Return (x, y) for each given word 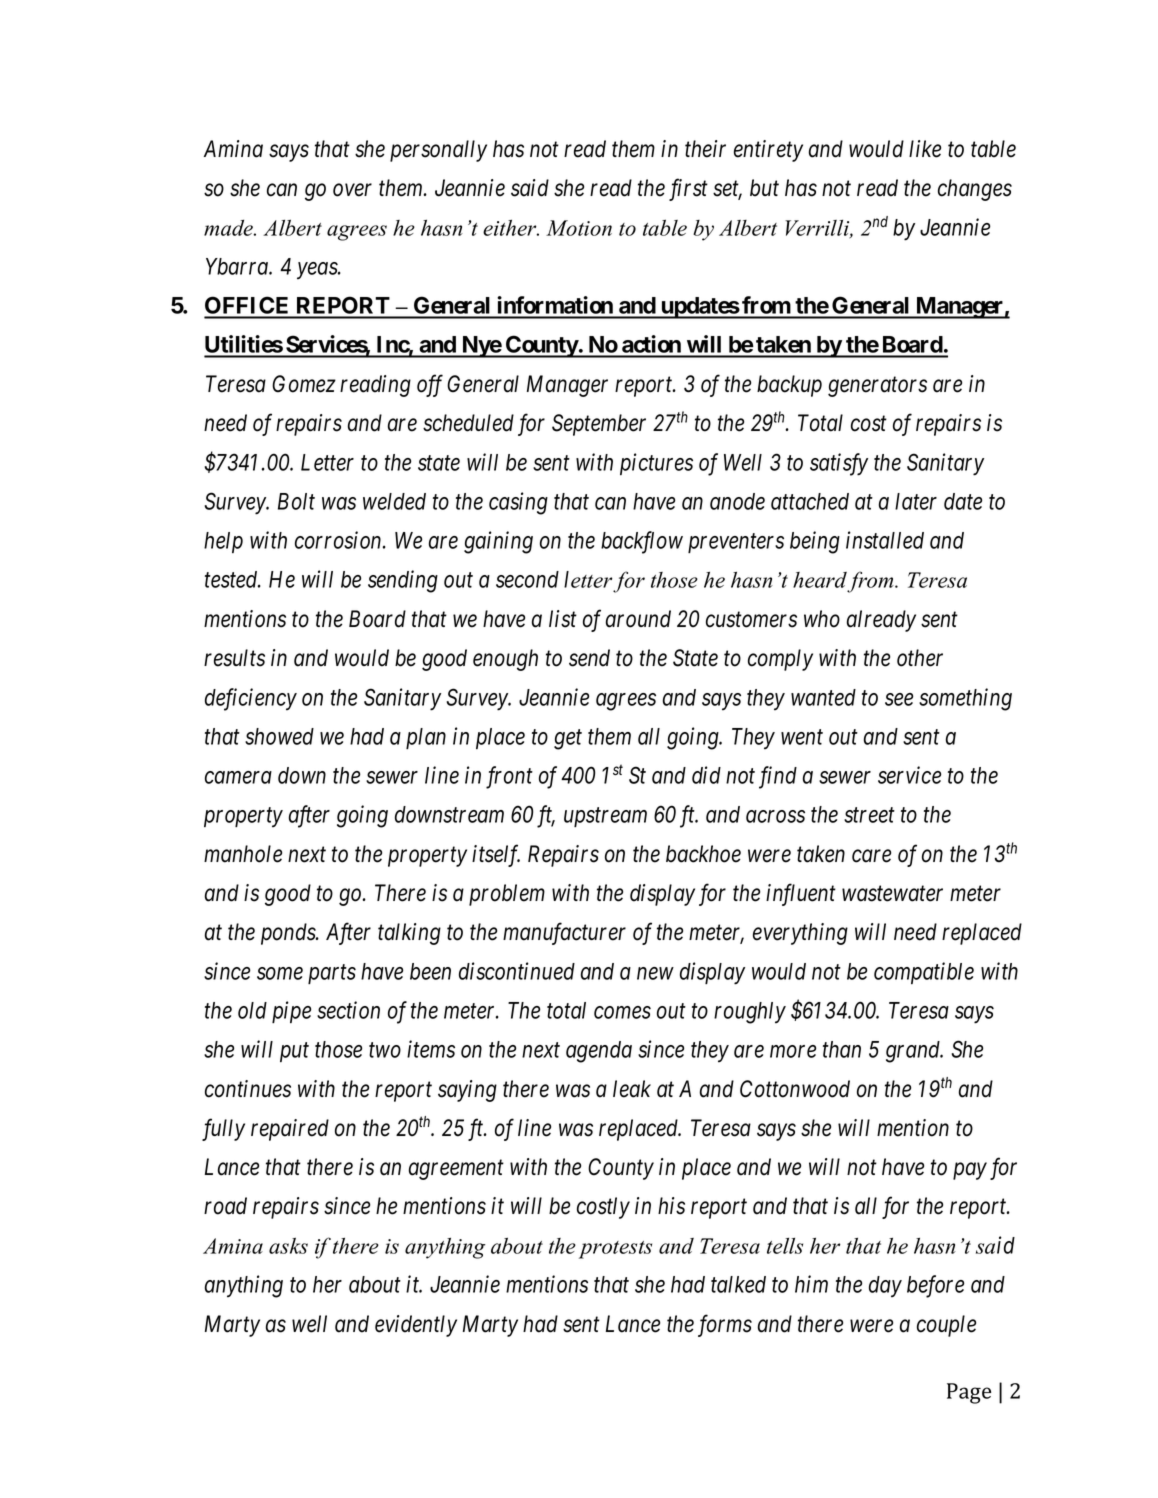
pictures (656, 464)
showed (279, 736)
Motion (579, 228)
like (925, 149)
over (352, 190)
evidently (416, 1326)
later (916, 501)
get (568, 740)
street (869, 815)
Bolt (296, 501)
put (294, 1052)
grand (914, 1052)
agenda (599, 1052)
